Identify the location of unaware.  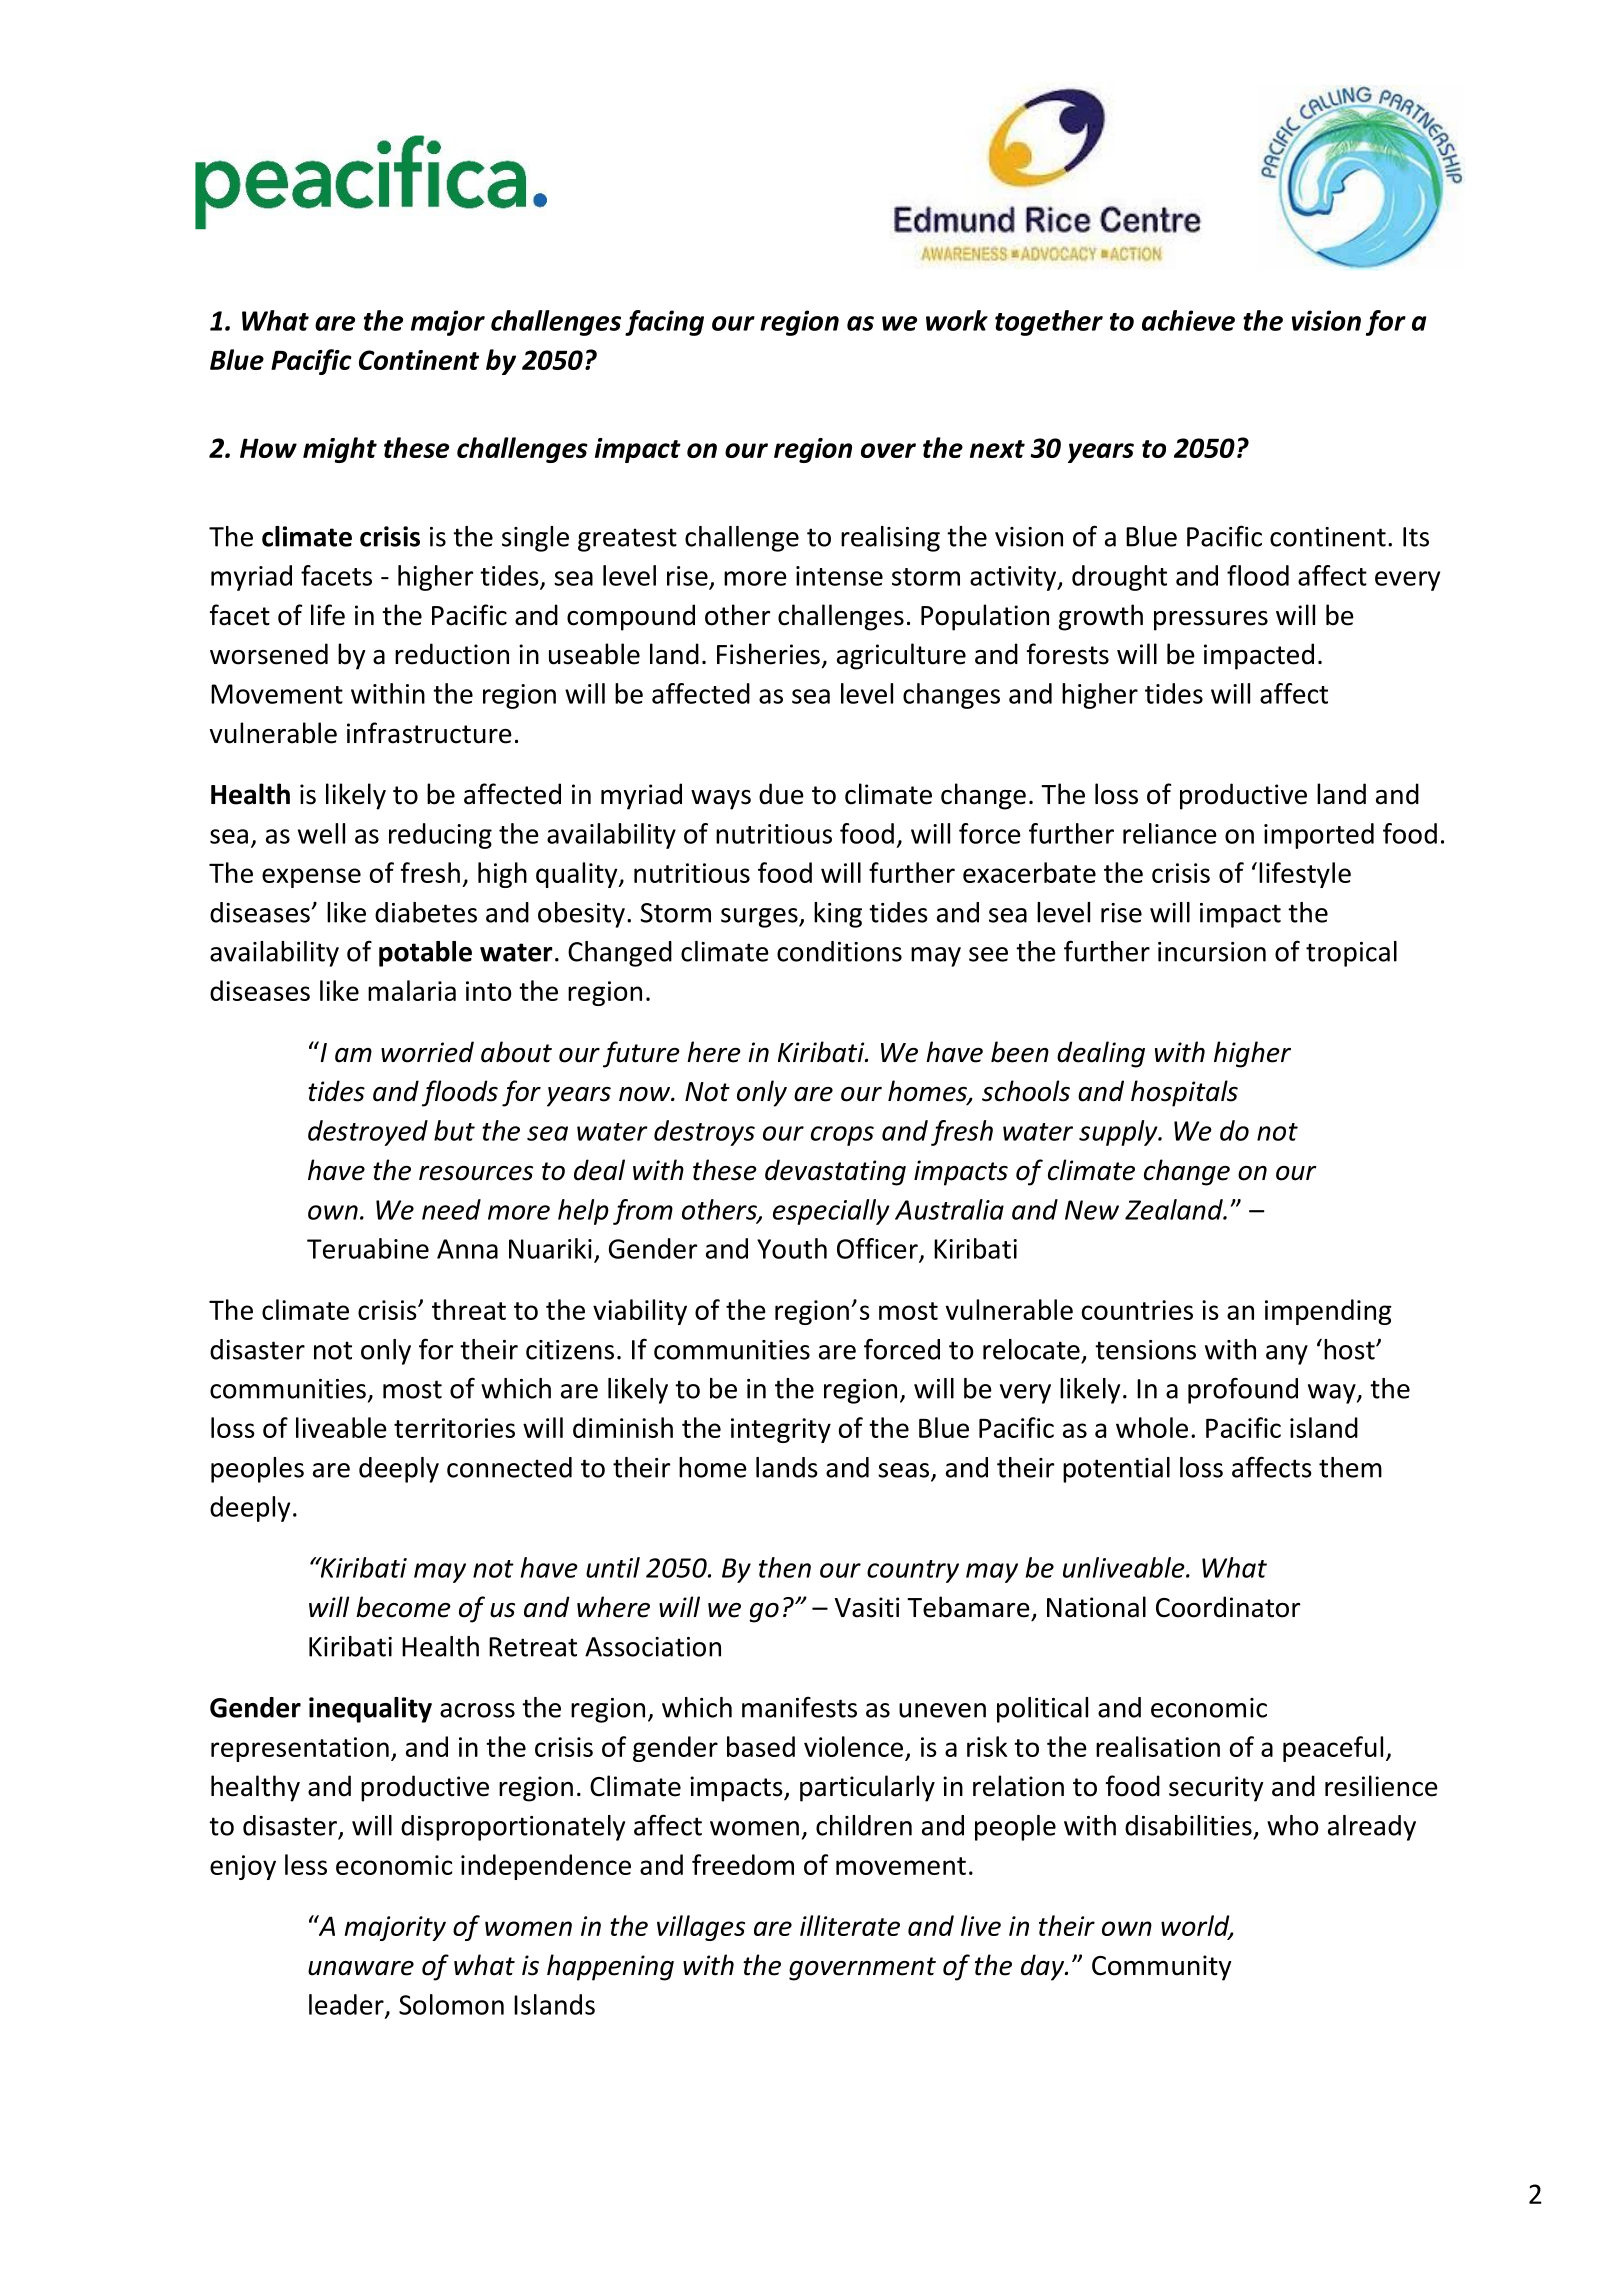
(361, 1968).
